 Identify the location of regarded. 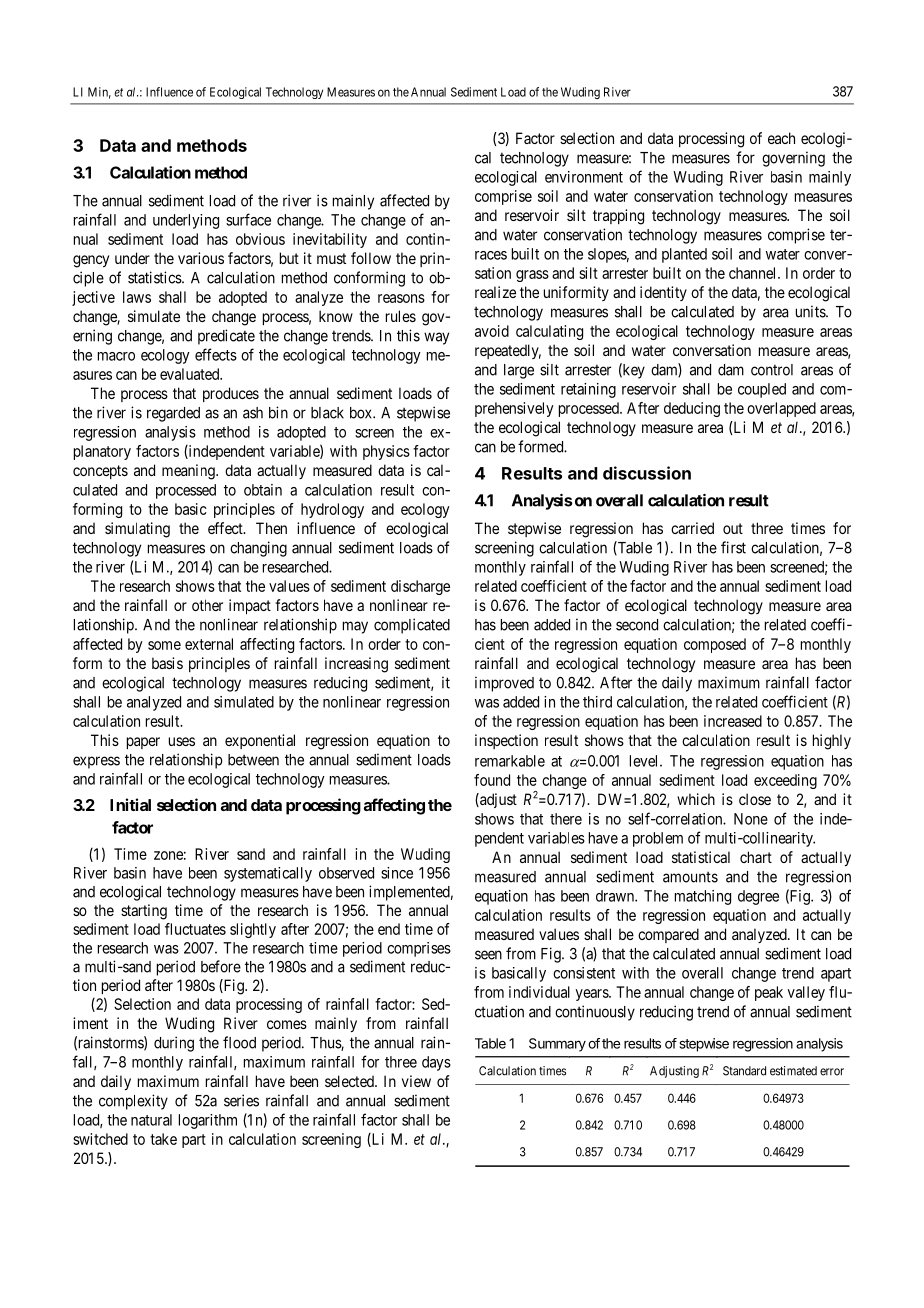
(173, 414).
